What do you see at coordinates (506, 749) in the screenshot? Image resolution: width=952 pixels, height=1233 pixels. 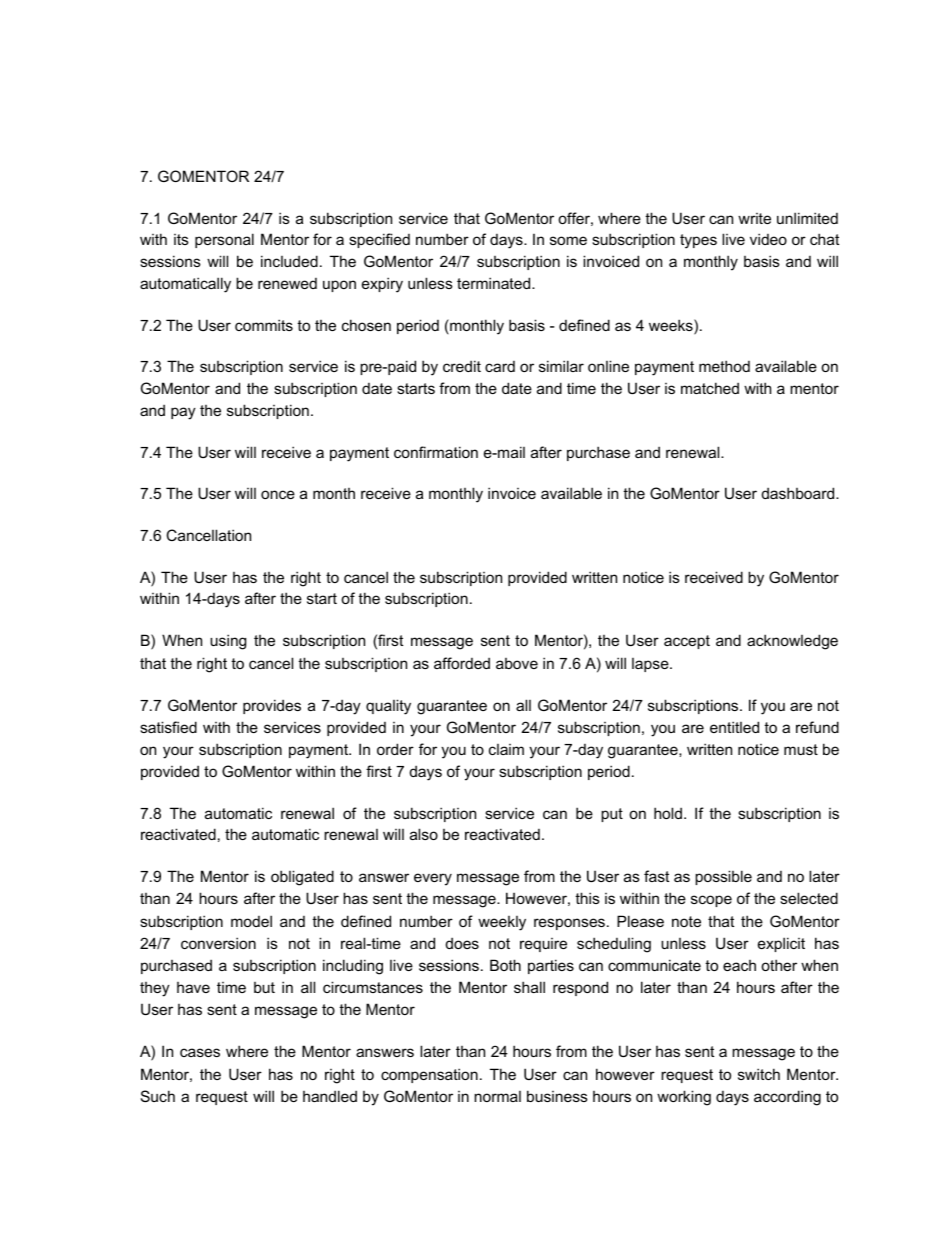 I see `claim` at bounding box center [506, 749].
